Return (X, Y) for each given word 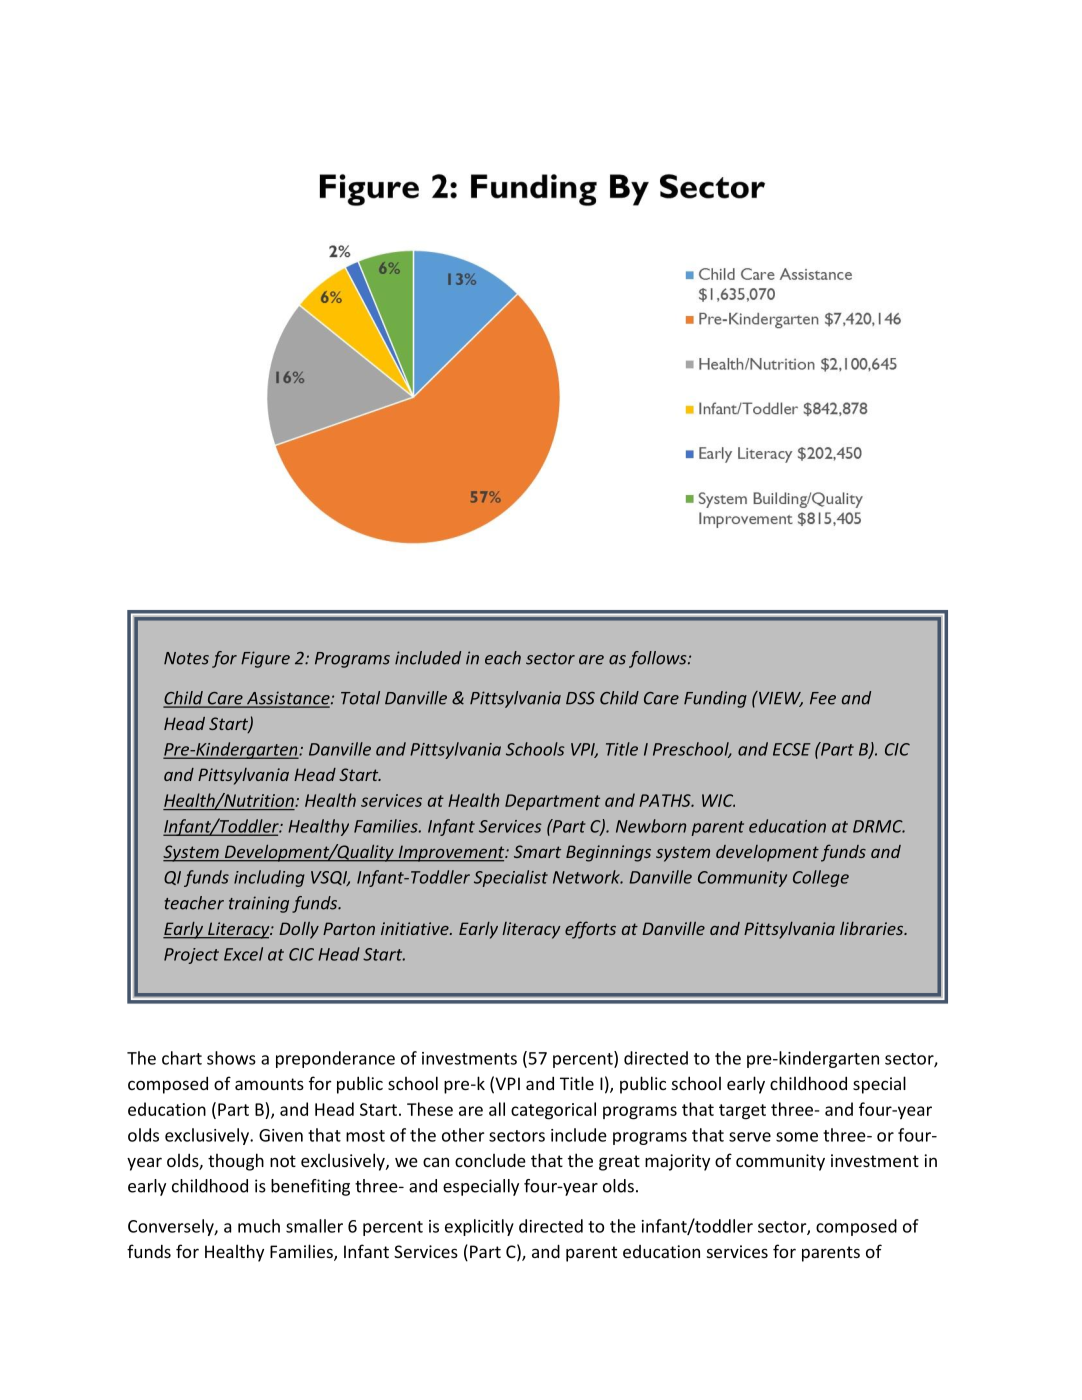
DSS (580, 698)
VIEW (780, 699)
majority (677, 1162)
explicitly (479, 1227)
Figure (265, 659)
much (259, 1226)
